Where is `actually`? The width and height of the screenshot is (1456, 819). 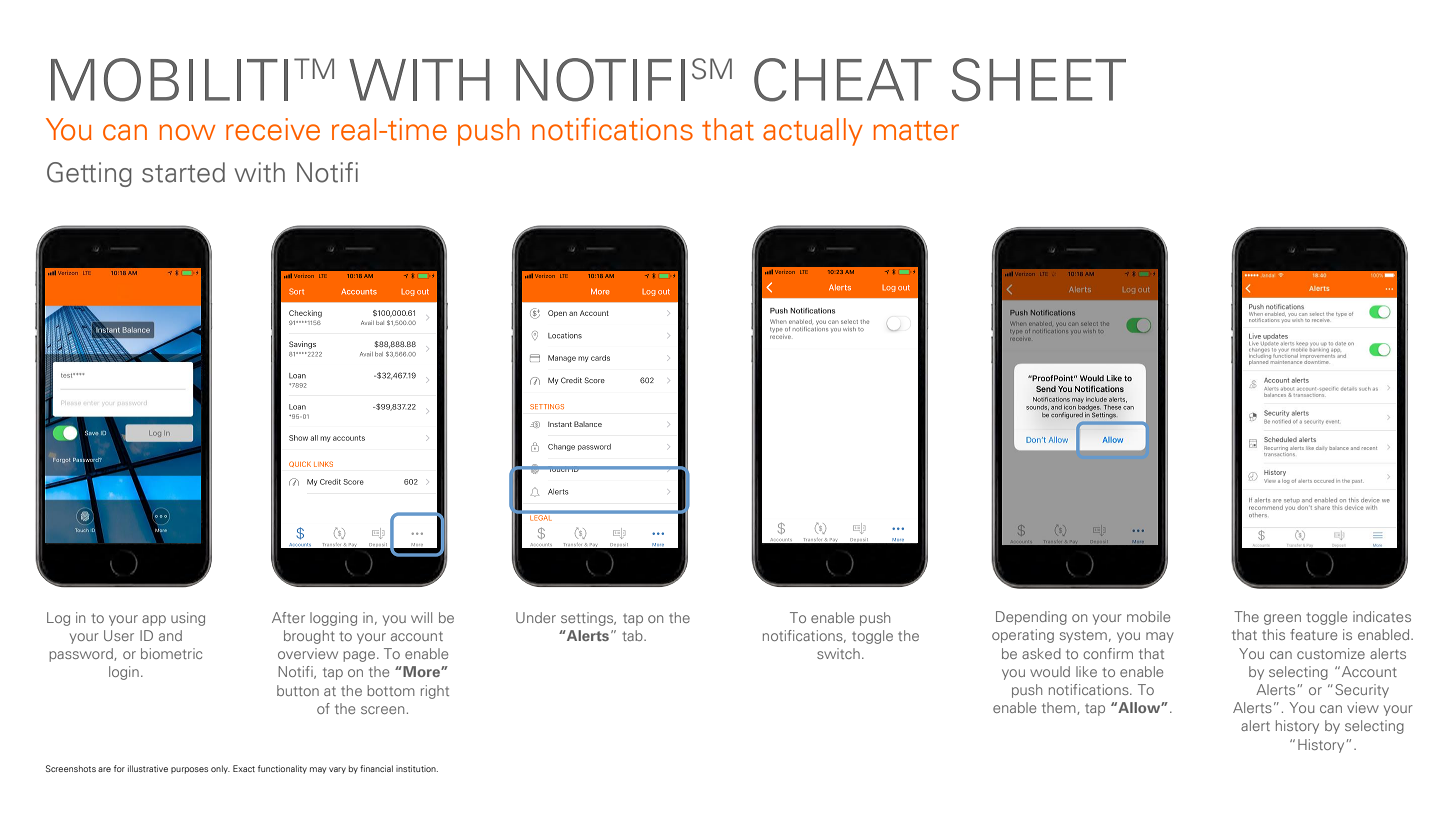 actually is located at coordinates (813, 132).
